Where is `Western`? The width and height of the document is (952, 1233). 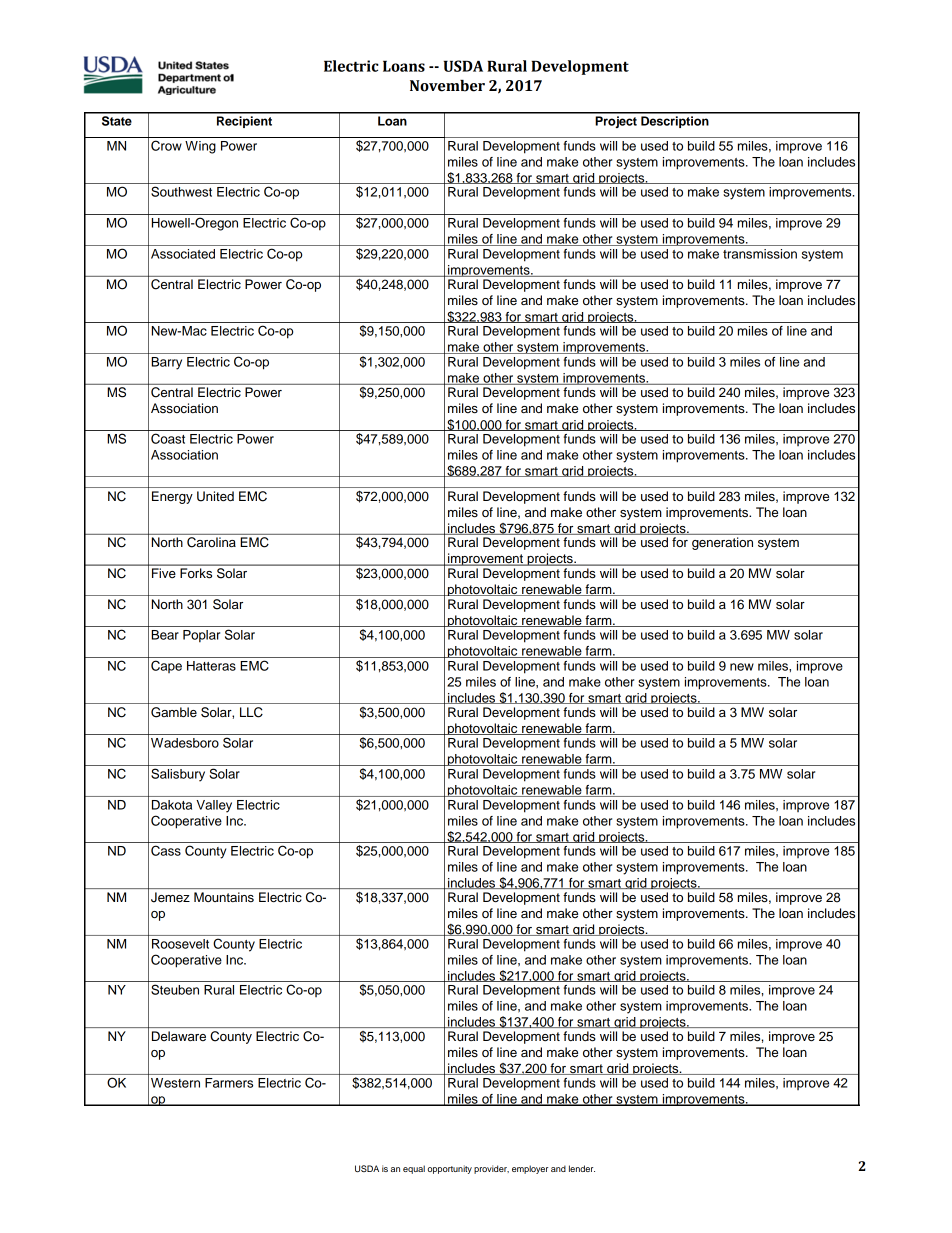
Western is located at coordinates (175, 1083).
